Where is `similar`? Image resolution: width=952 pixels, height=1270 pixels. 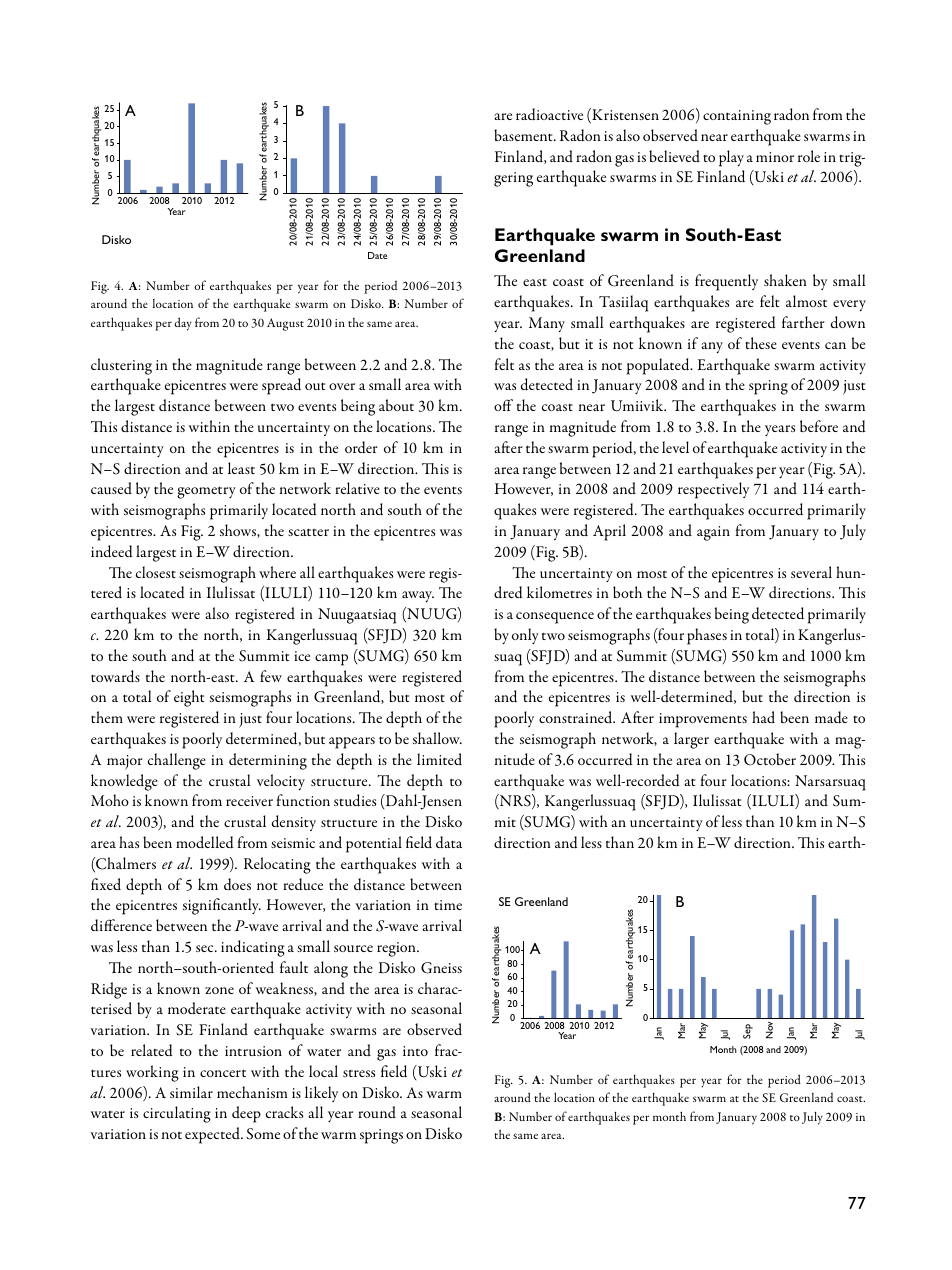 similar is located at coordinates (191, 1092).
